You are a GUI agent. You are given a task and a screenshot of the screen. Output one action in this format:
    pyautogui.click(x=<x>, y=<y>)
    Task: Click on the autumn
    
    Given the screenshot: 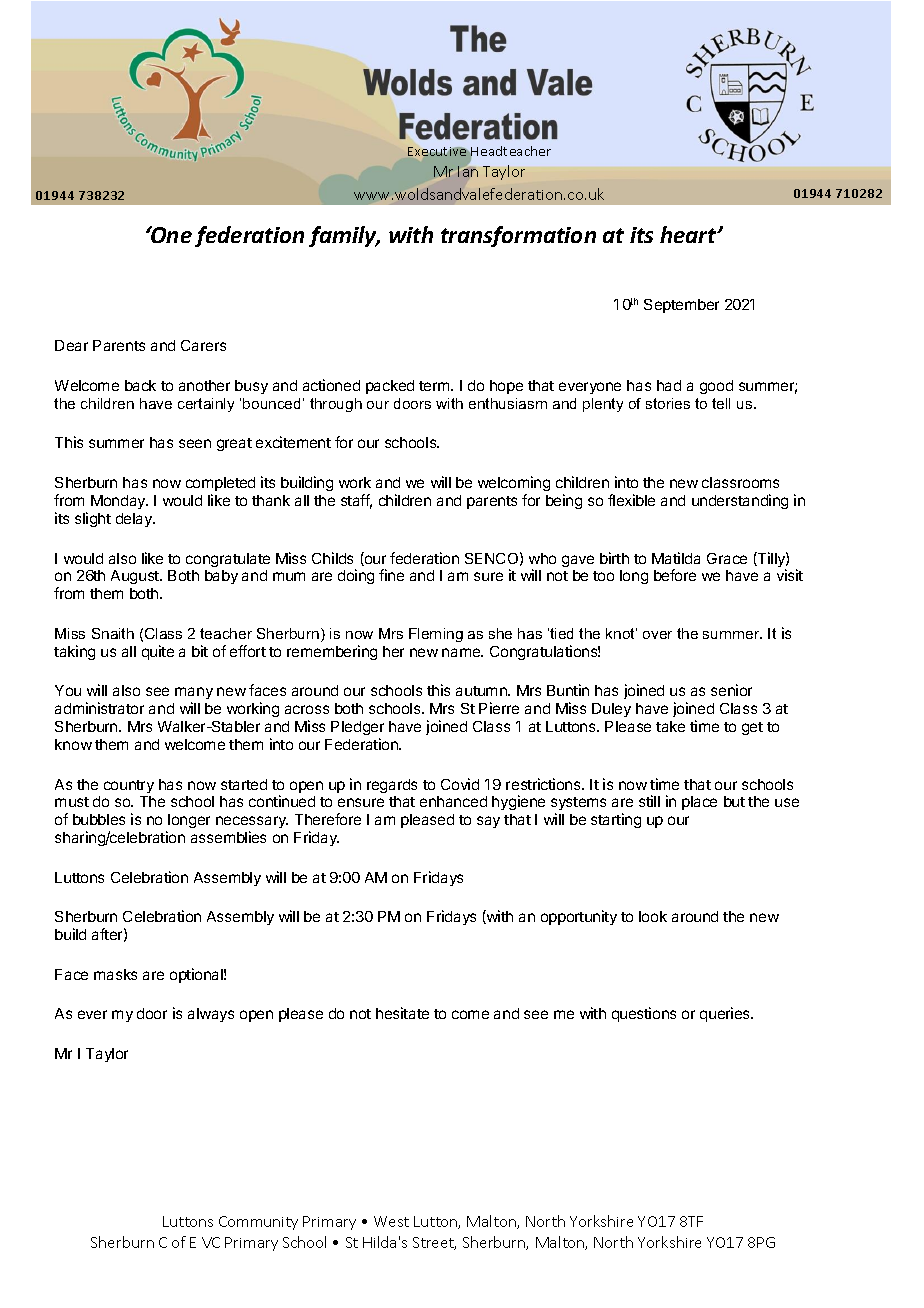 What is the action you would take?
    pyautogui.click(x=482, y=691)
